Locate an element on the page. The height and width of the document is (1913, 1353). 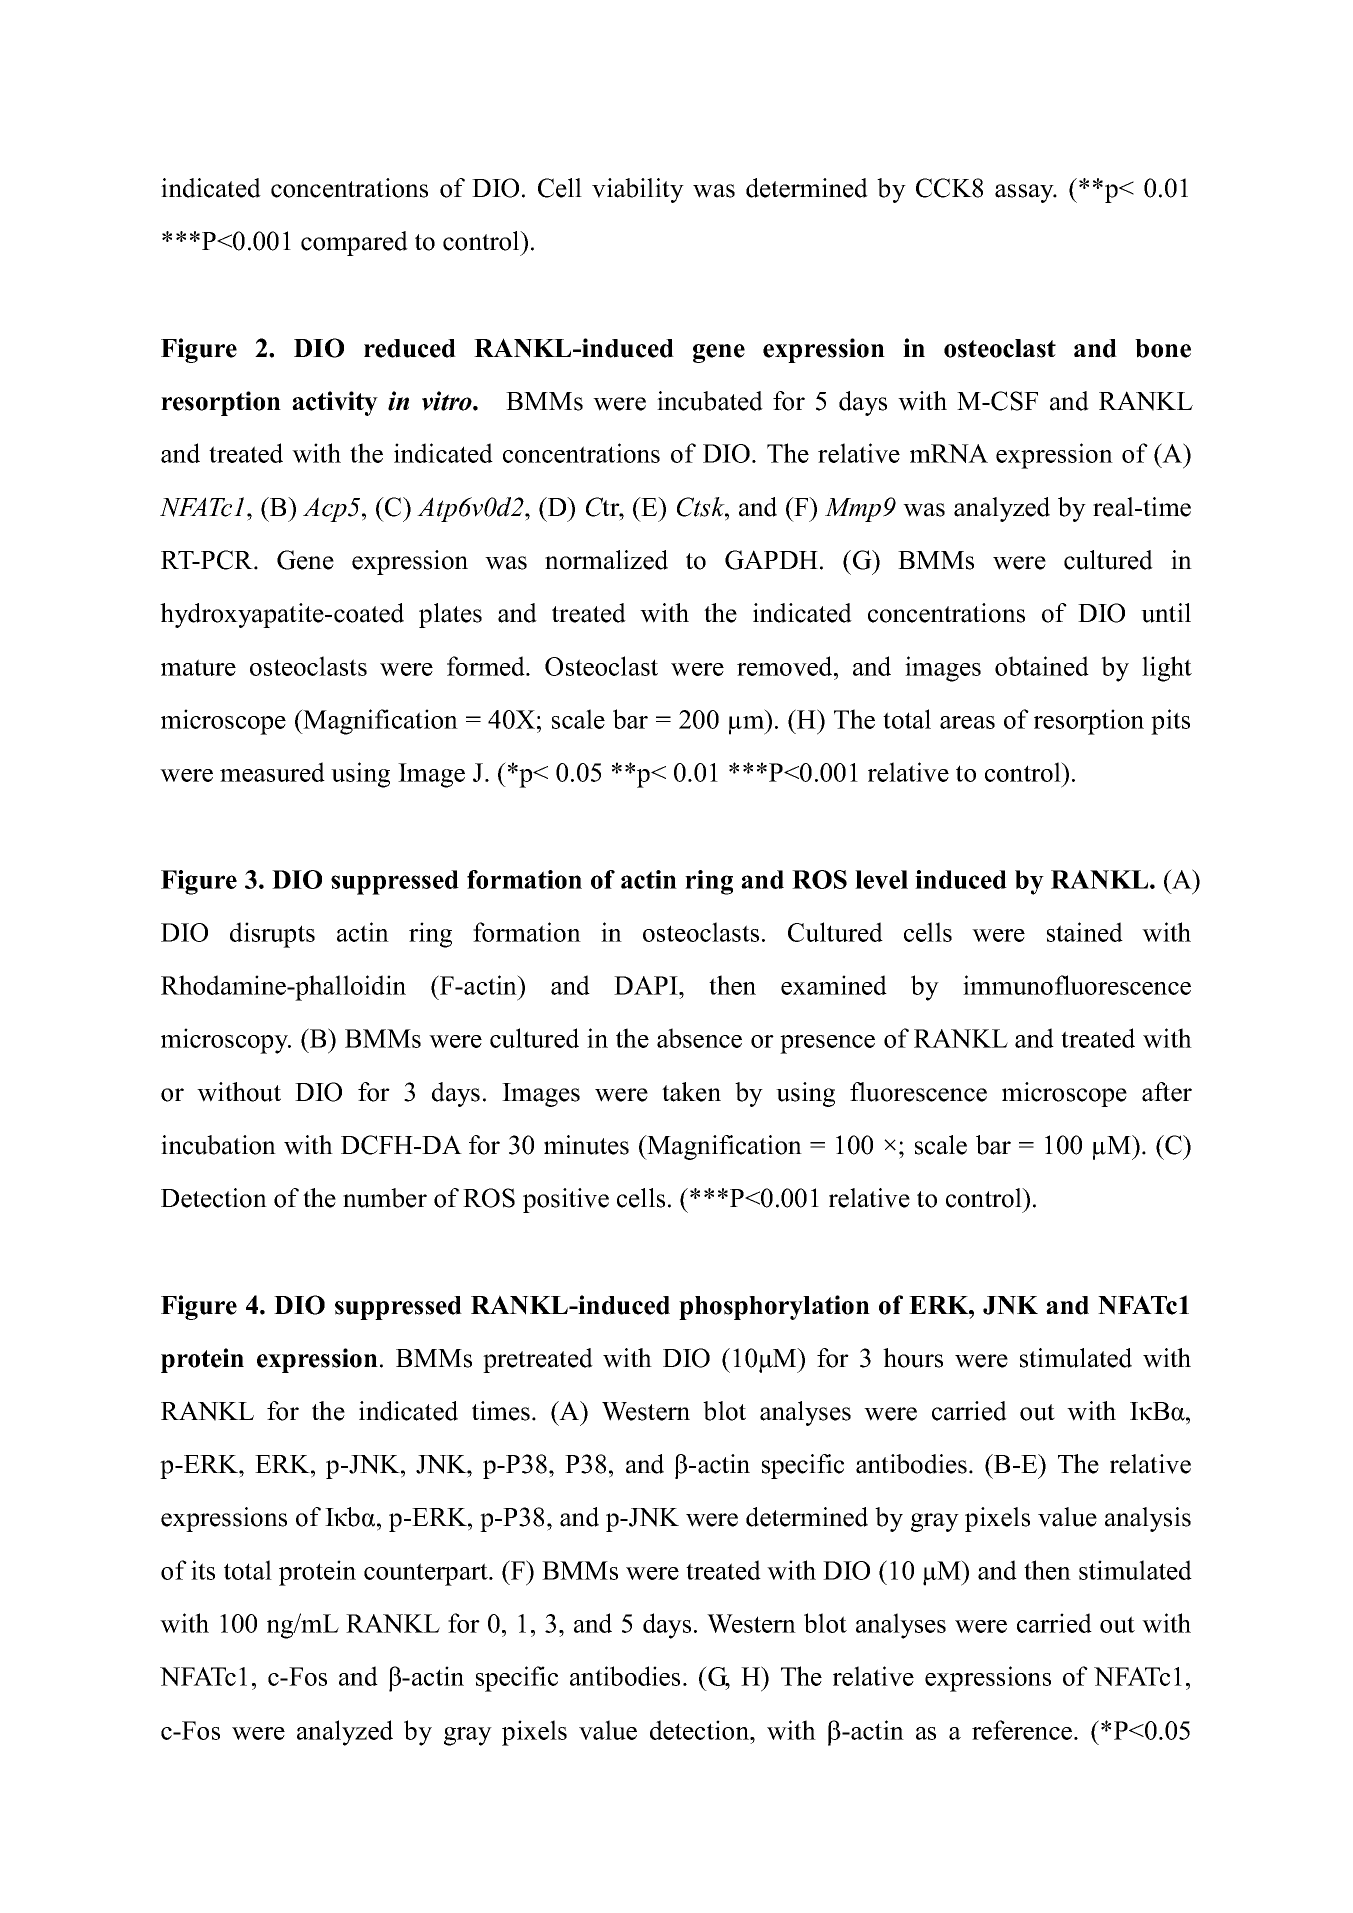
positive is located at coordinates (566, 1200).
